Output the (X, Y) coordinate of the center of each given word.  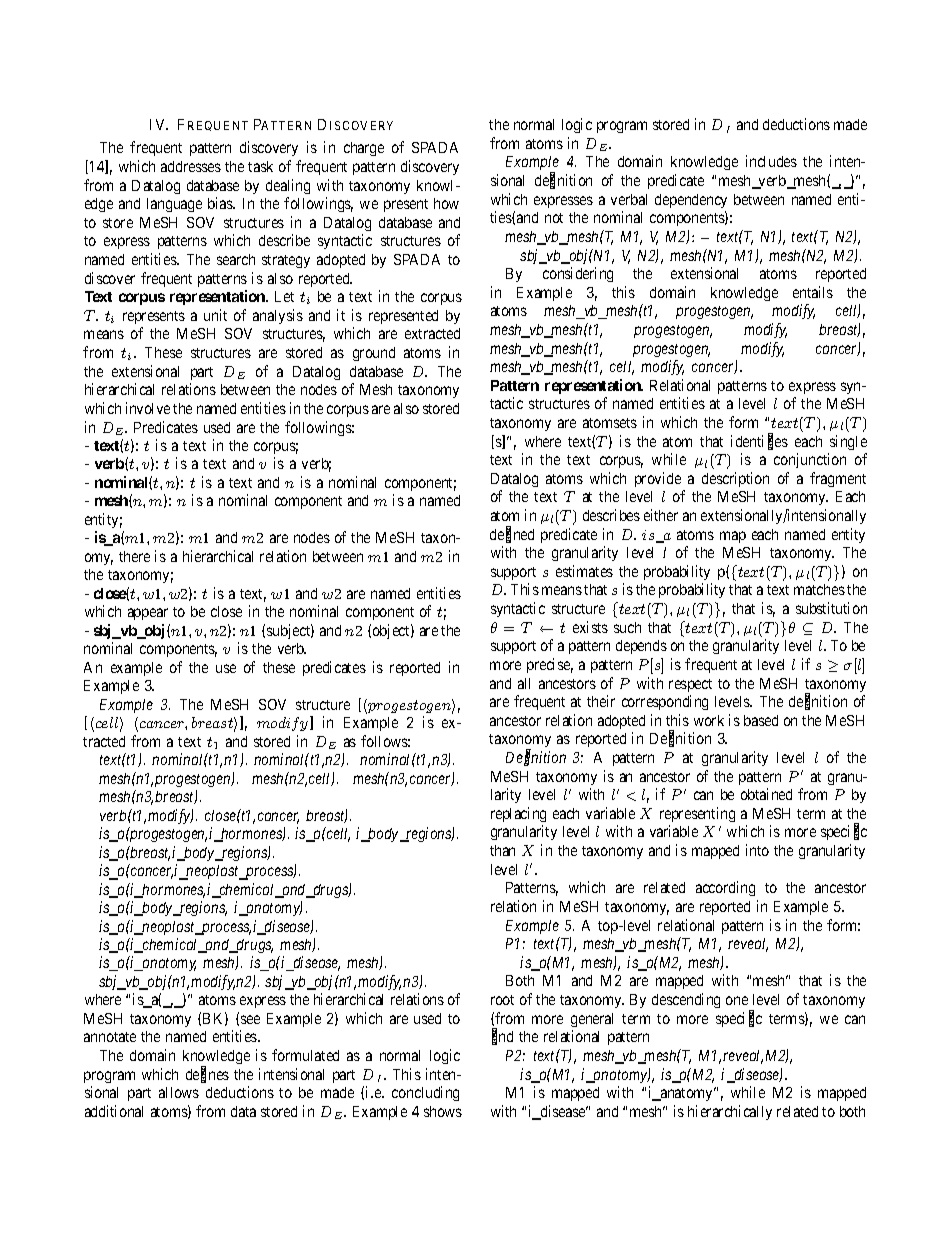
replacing (518, 814)
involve (148, 408)
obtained (766, 794)
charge (364, 149)
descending (686, 1000)
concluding (425, 1093)
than (502, 850)
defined (512, 535)
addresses (191, 166)
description (735, 479)
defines (207, 1075)
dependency (691, 201)
